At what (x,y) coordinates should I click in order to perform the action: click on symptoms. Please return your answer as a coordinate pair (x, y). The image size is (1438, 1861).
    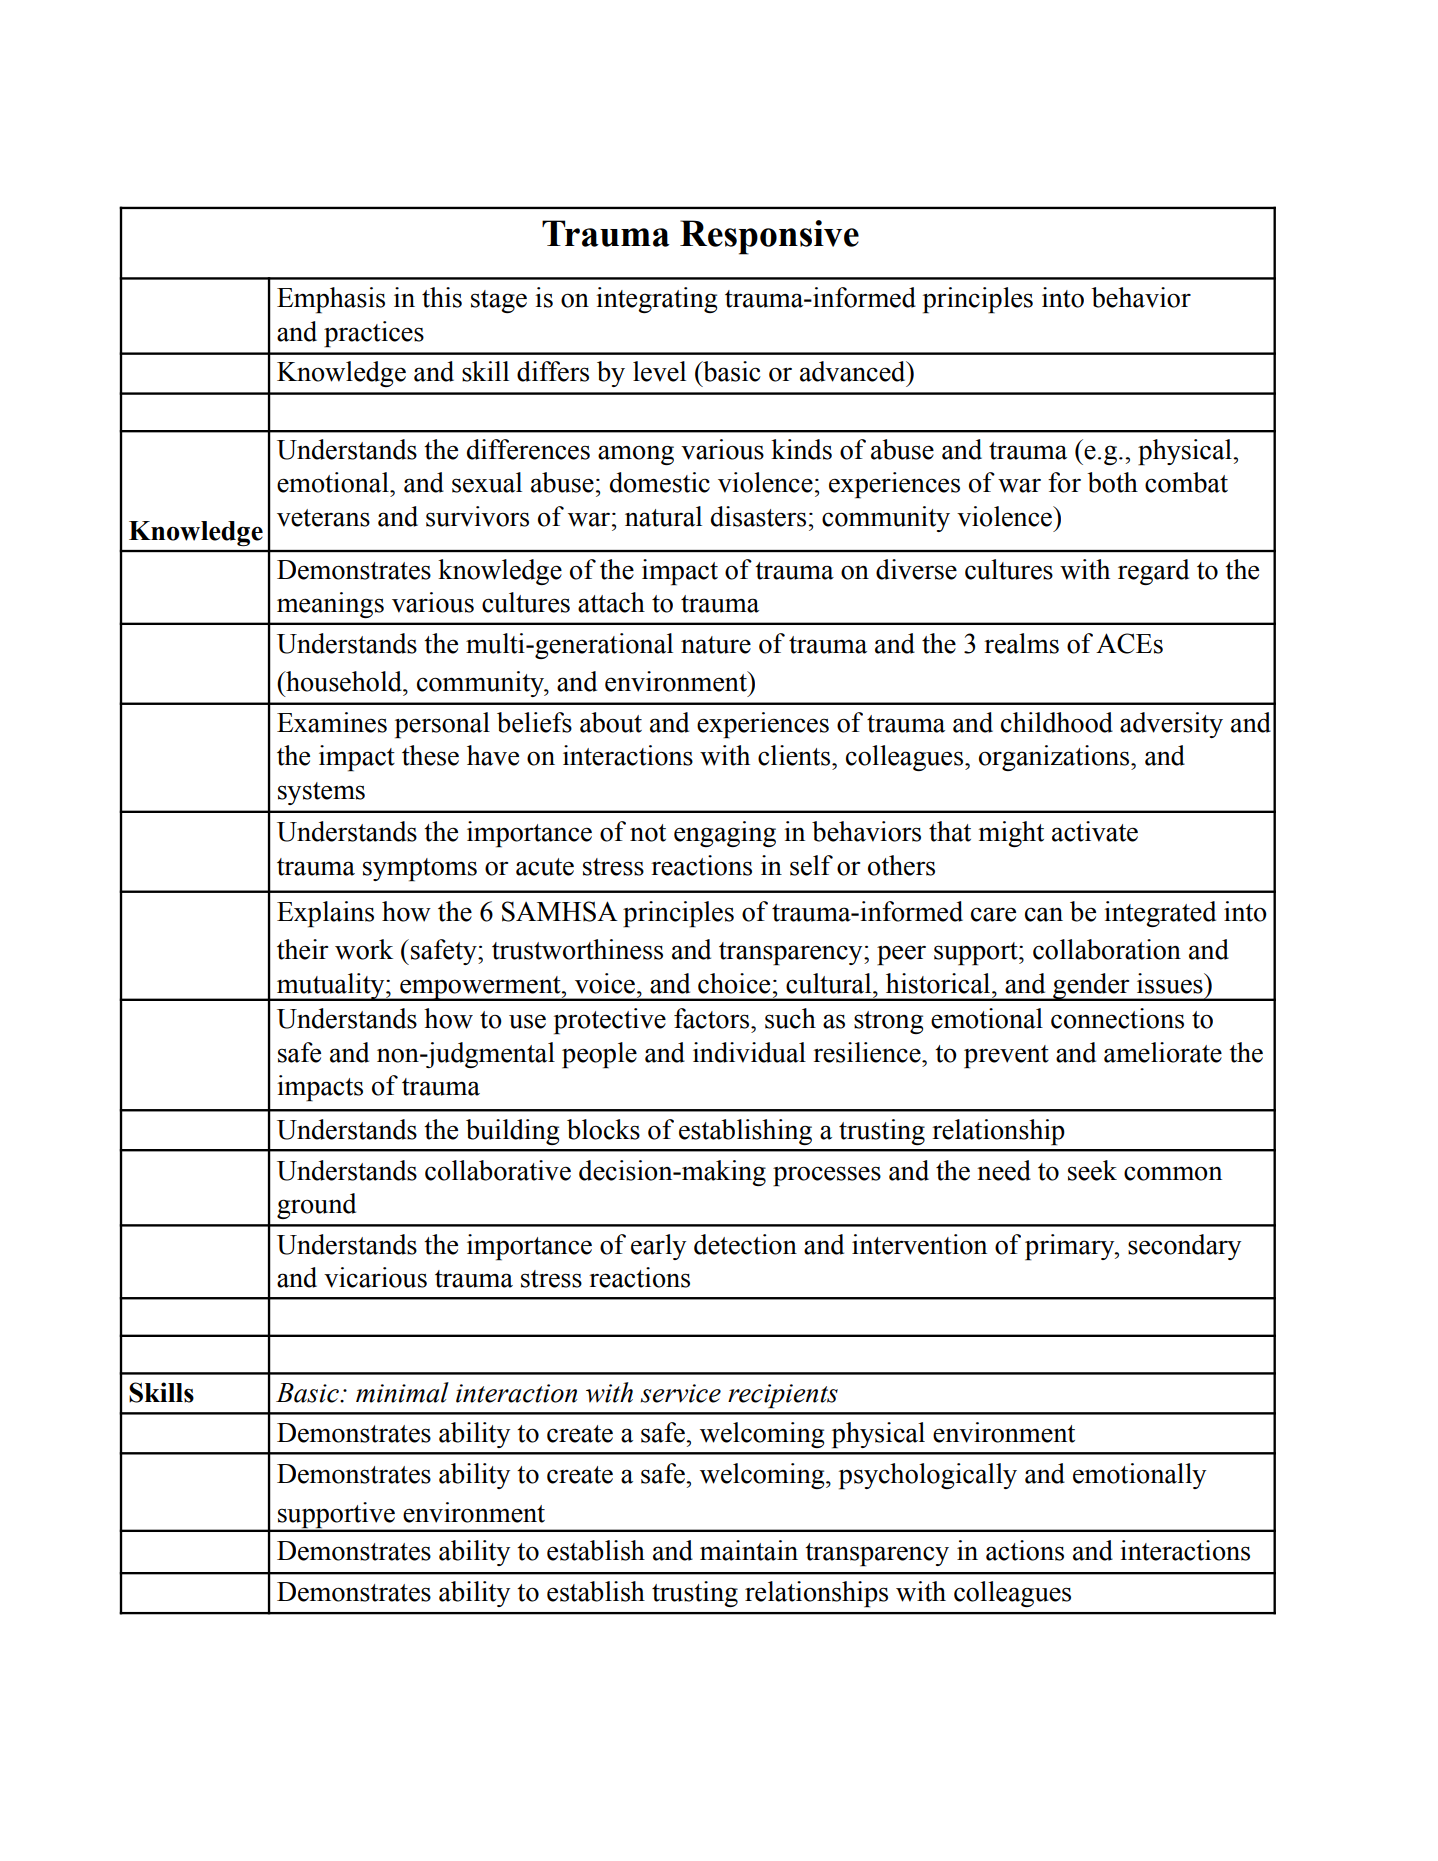
    Looking at the image, I should click on (420, 870).
